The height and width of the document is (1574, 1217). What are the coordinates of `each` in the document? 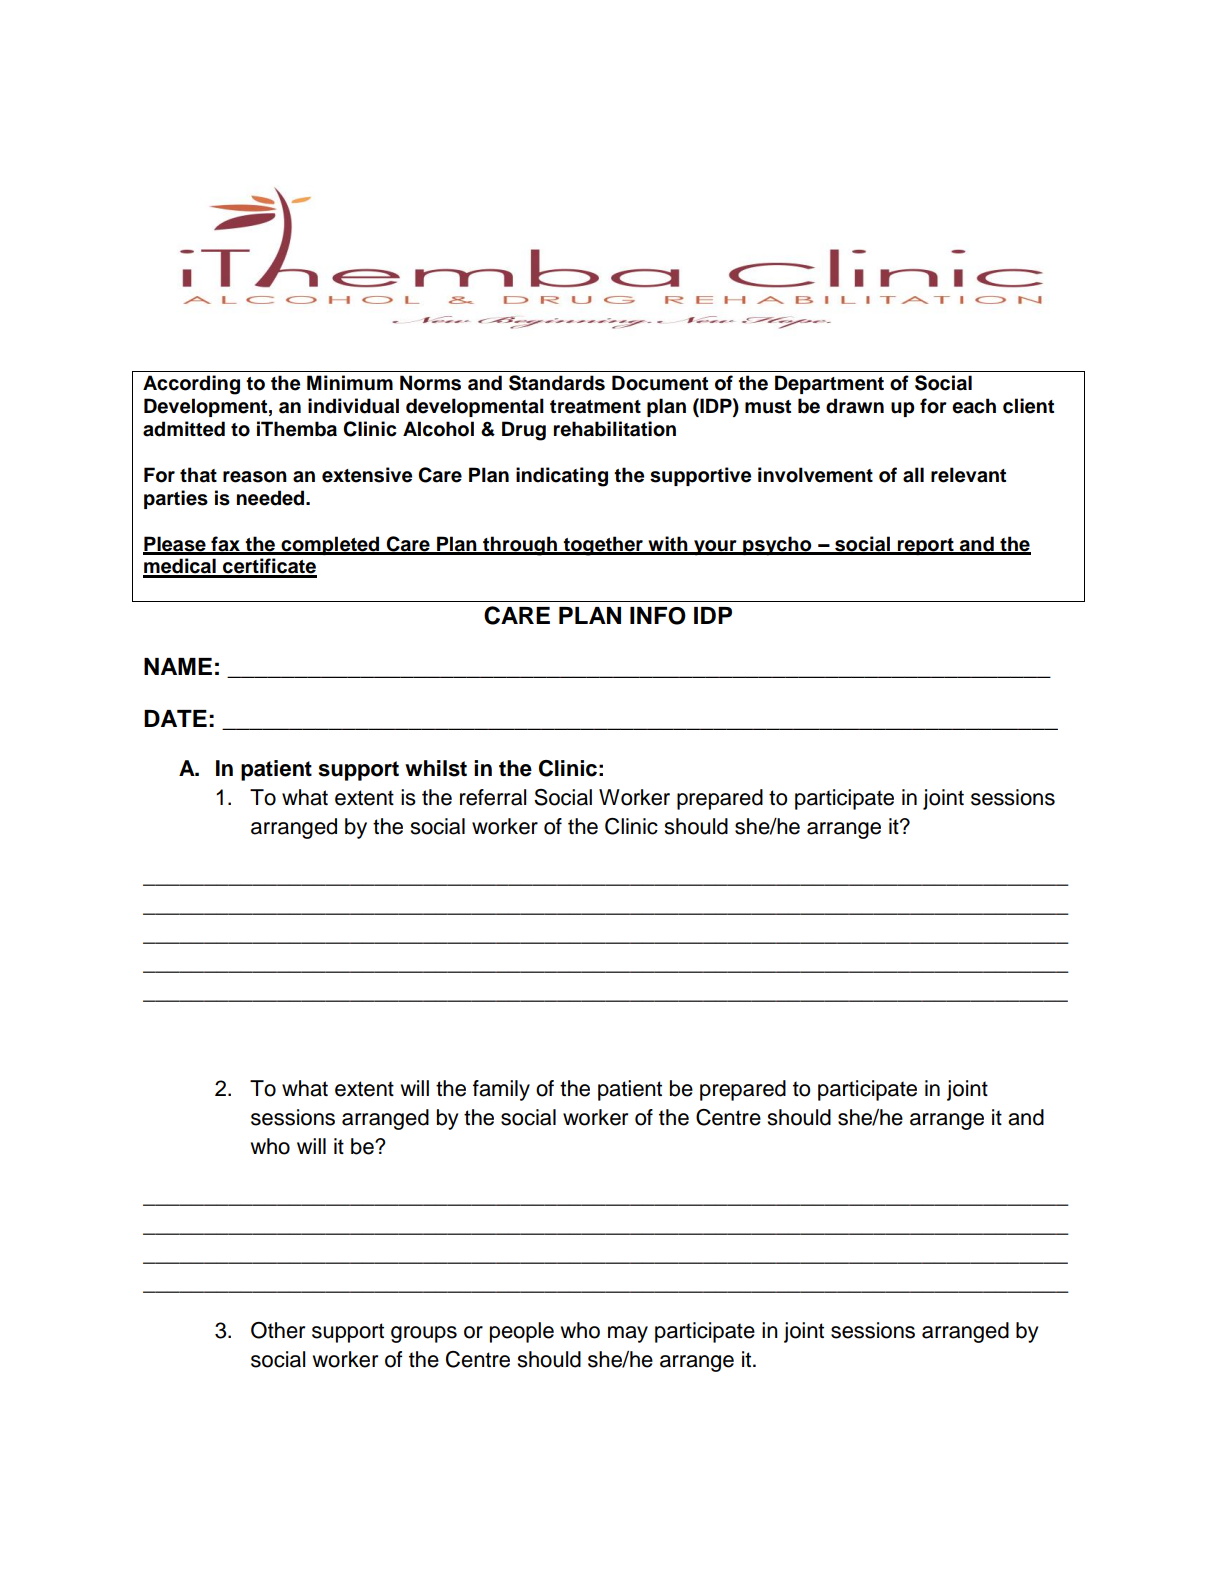 It's located at (974, 406).
